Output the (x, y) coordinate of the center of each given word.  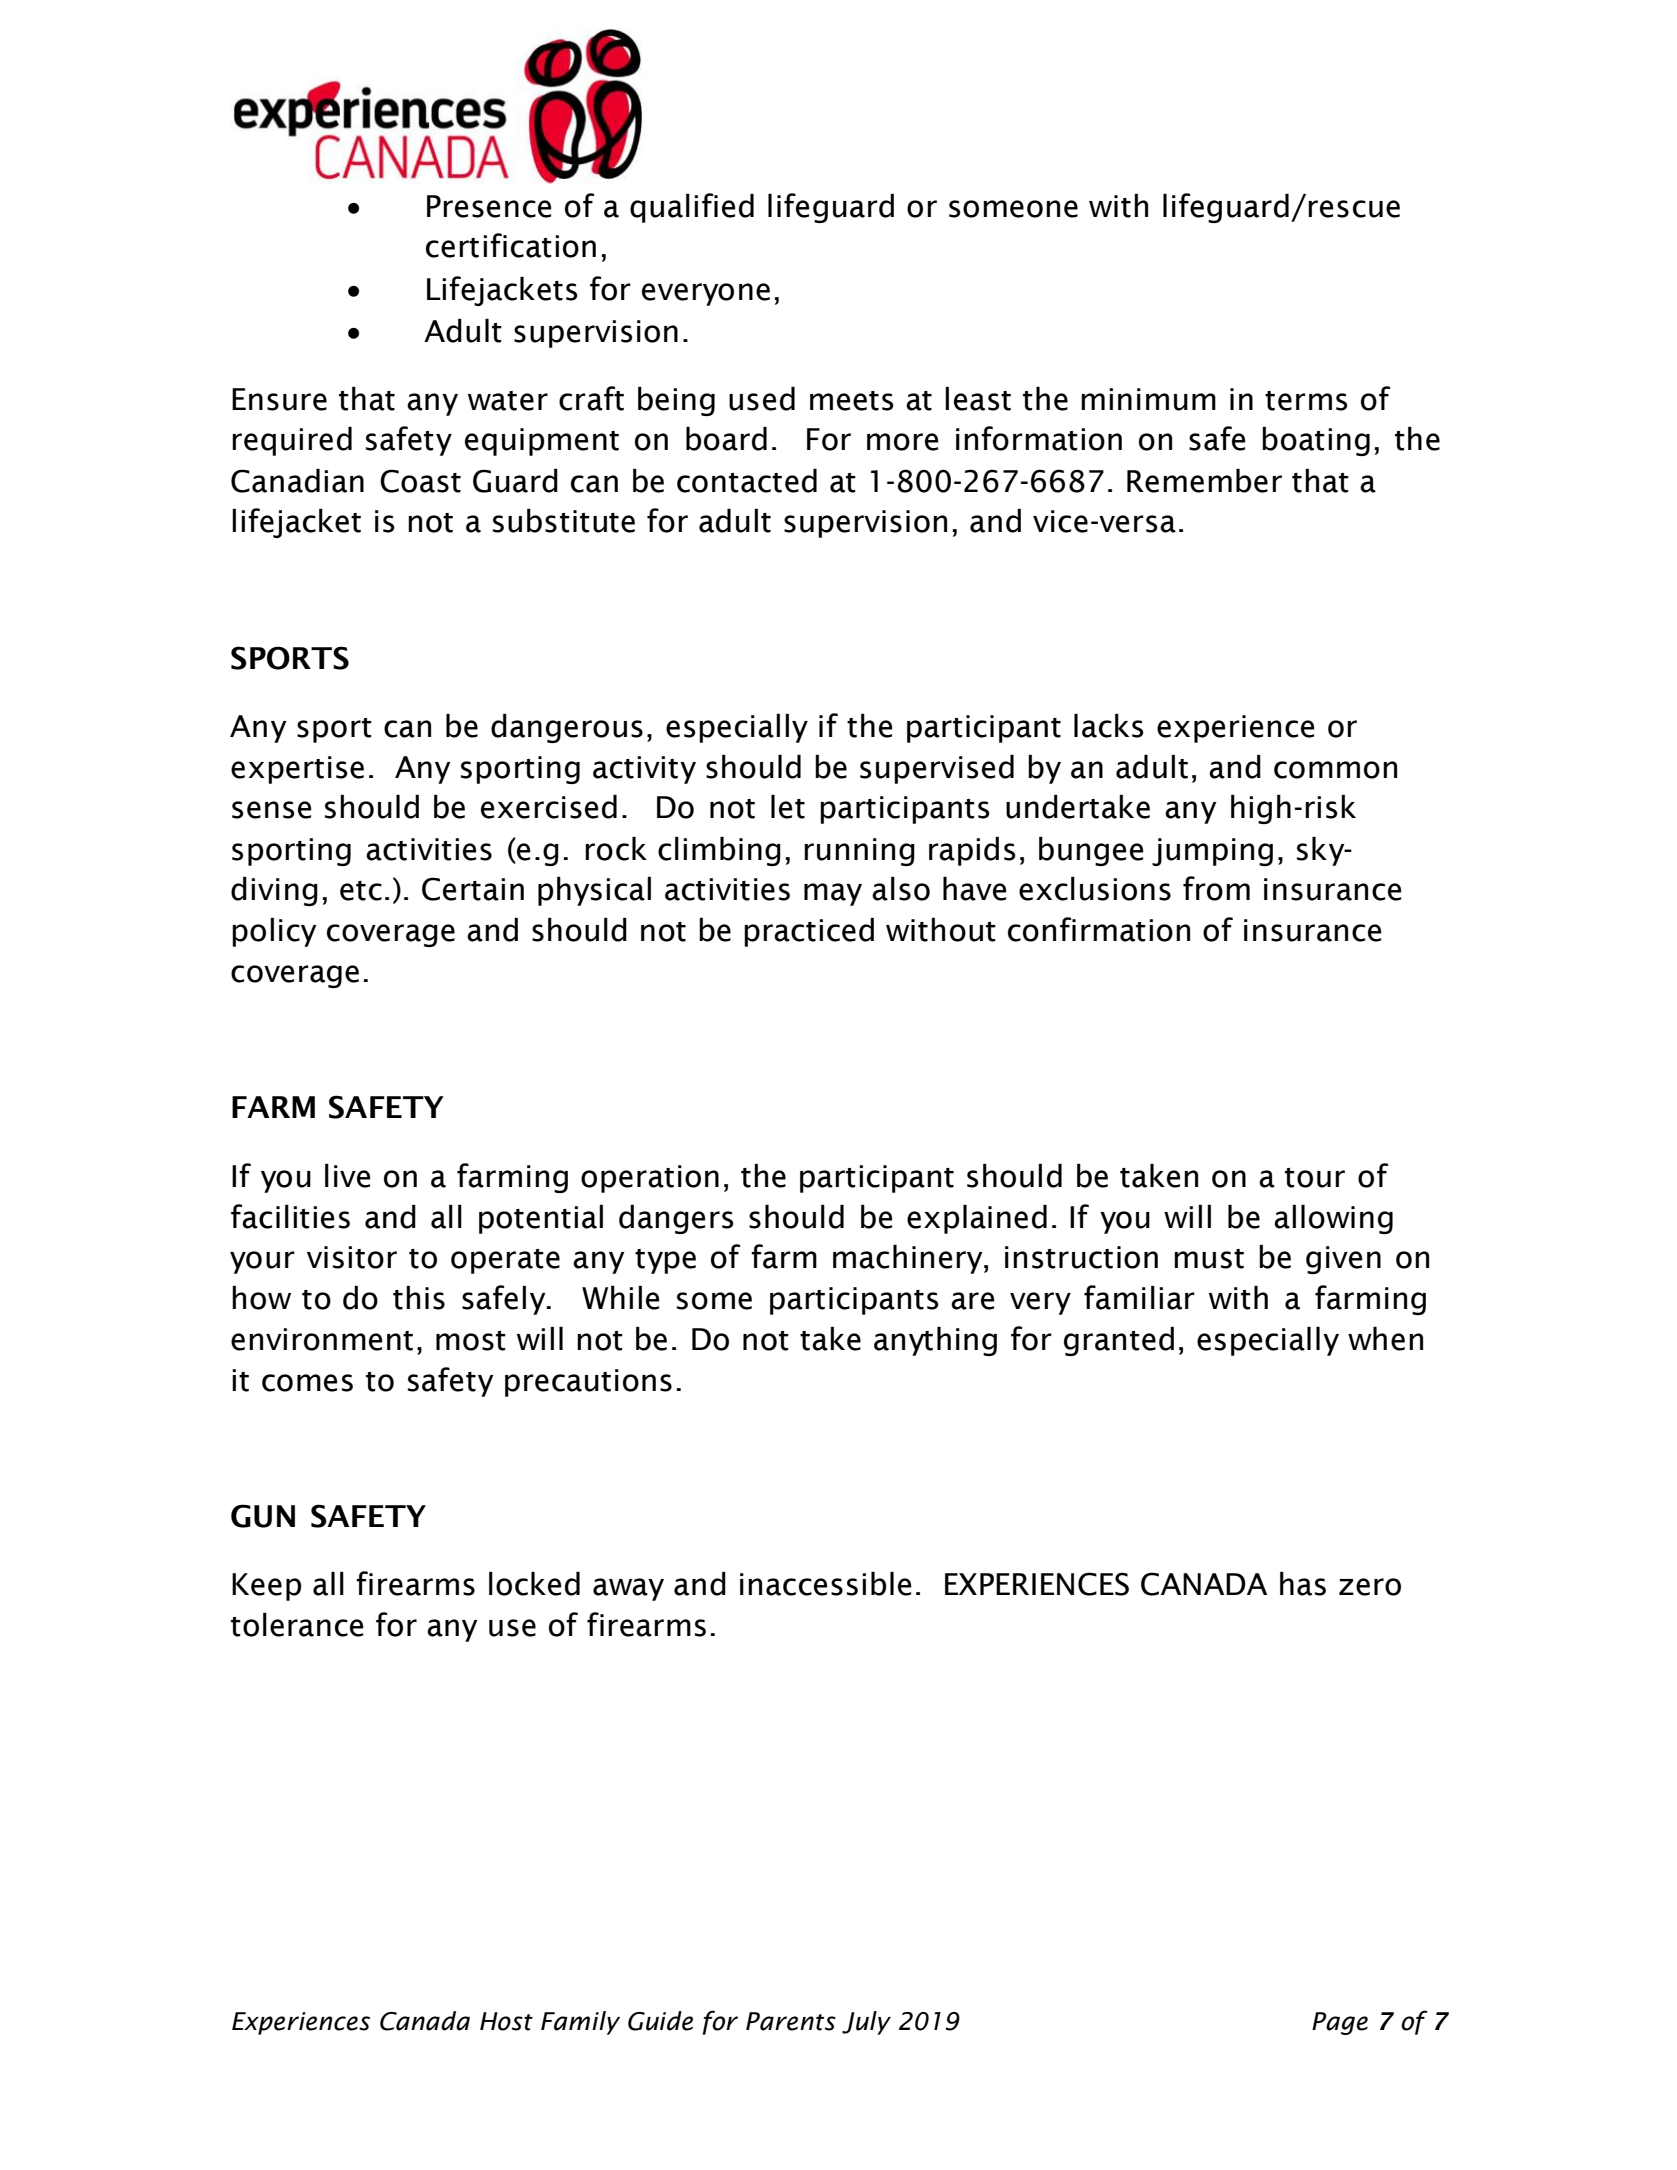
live (347, 1176)
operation (650, 1179)
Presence (489, 206)
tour (1315, 1178)
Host (506, 2021)
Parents (791, 2021)
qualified (692, 208)
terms (1306, 401)
